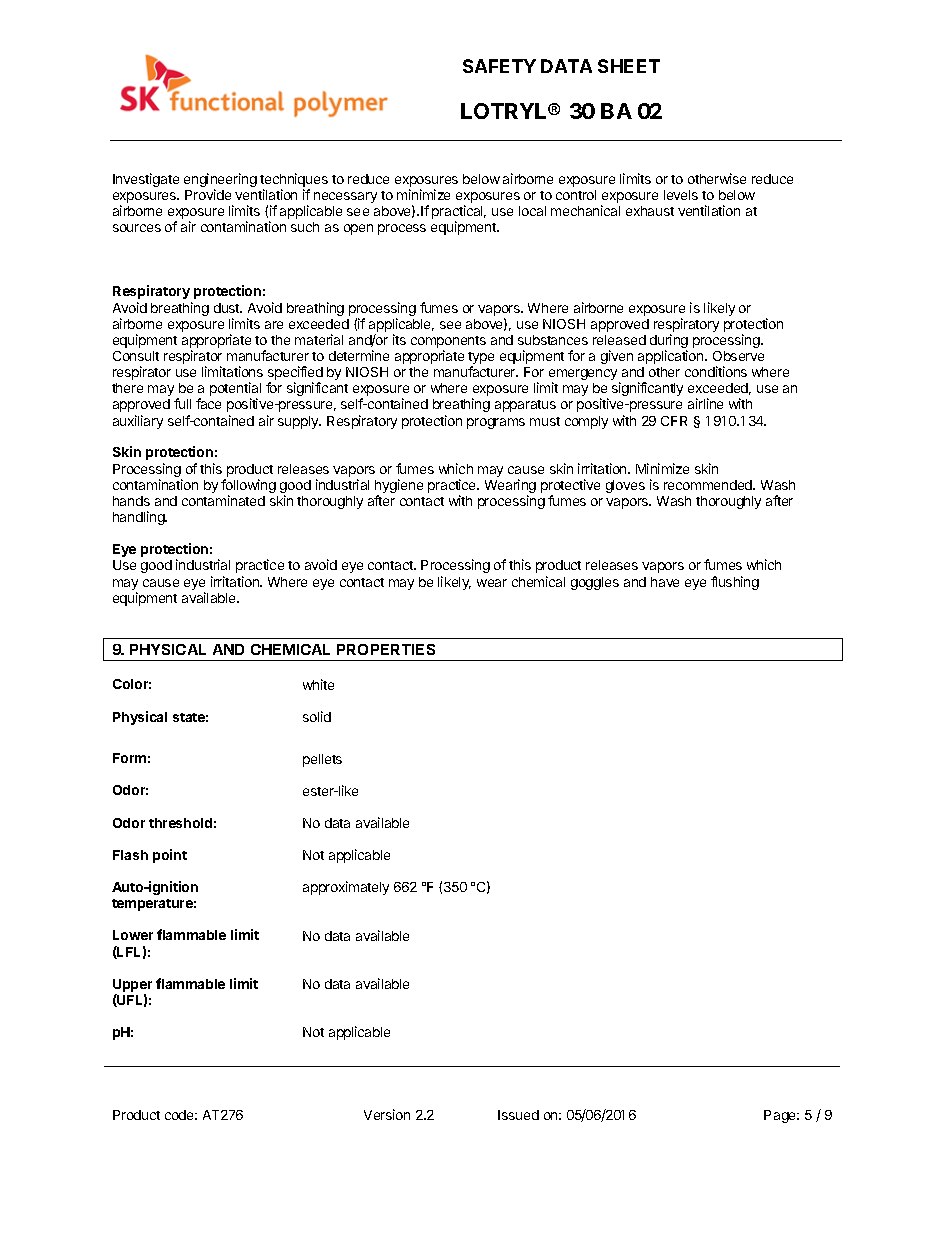 This page has height=1233, width=952. Describe the element at coordinates (499, 66) in the page. I see `SAFETY` at that location.
